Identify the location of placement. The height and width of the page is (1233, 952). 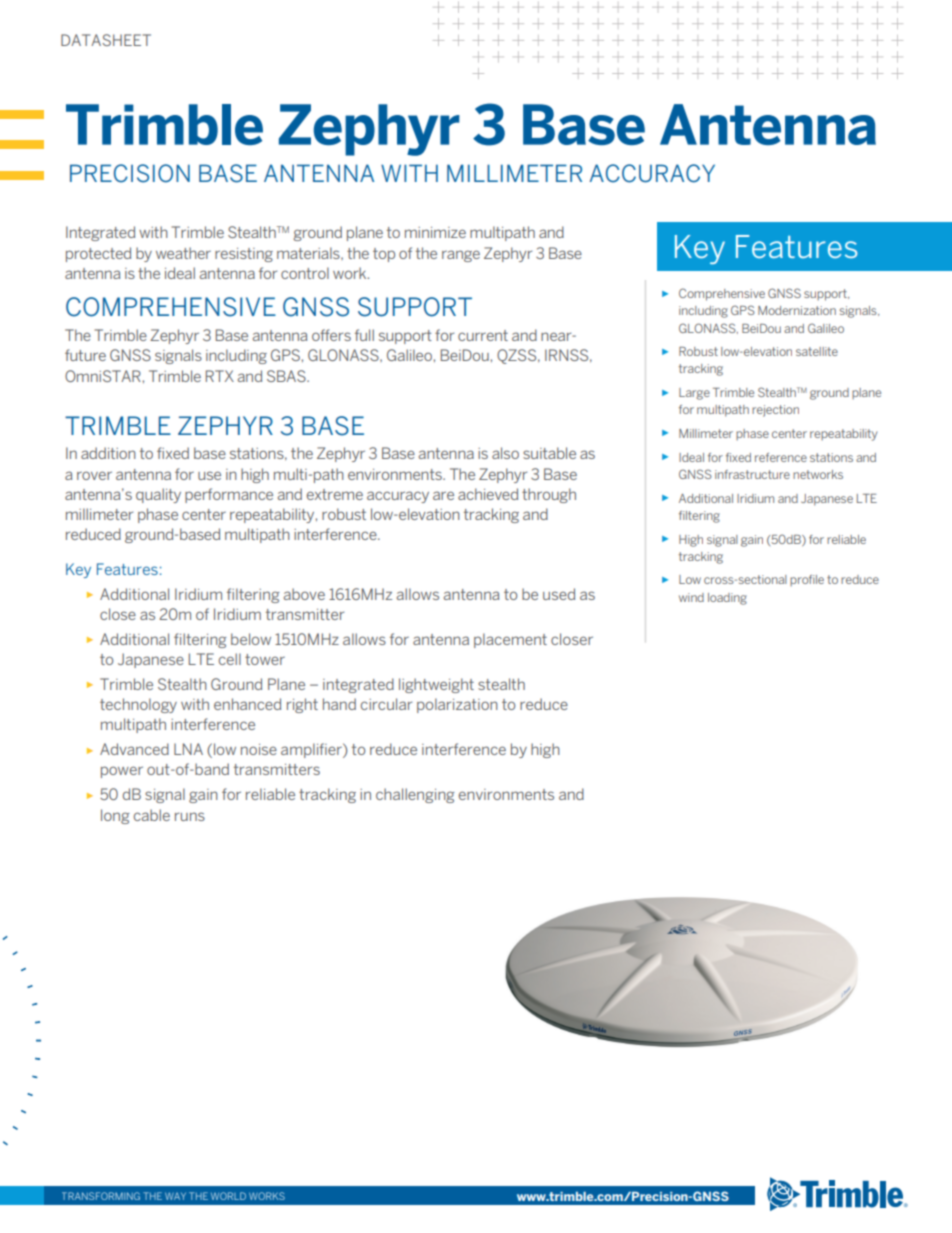
(510, 640).
